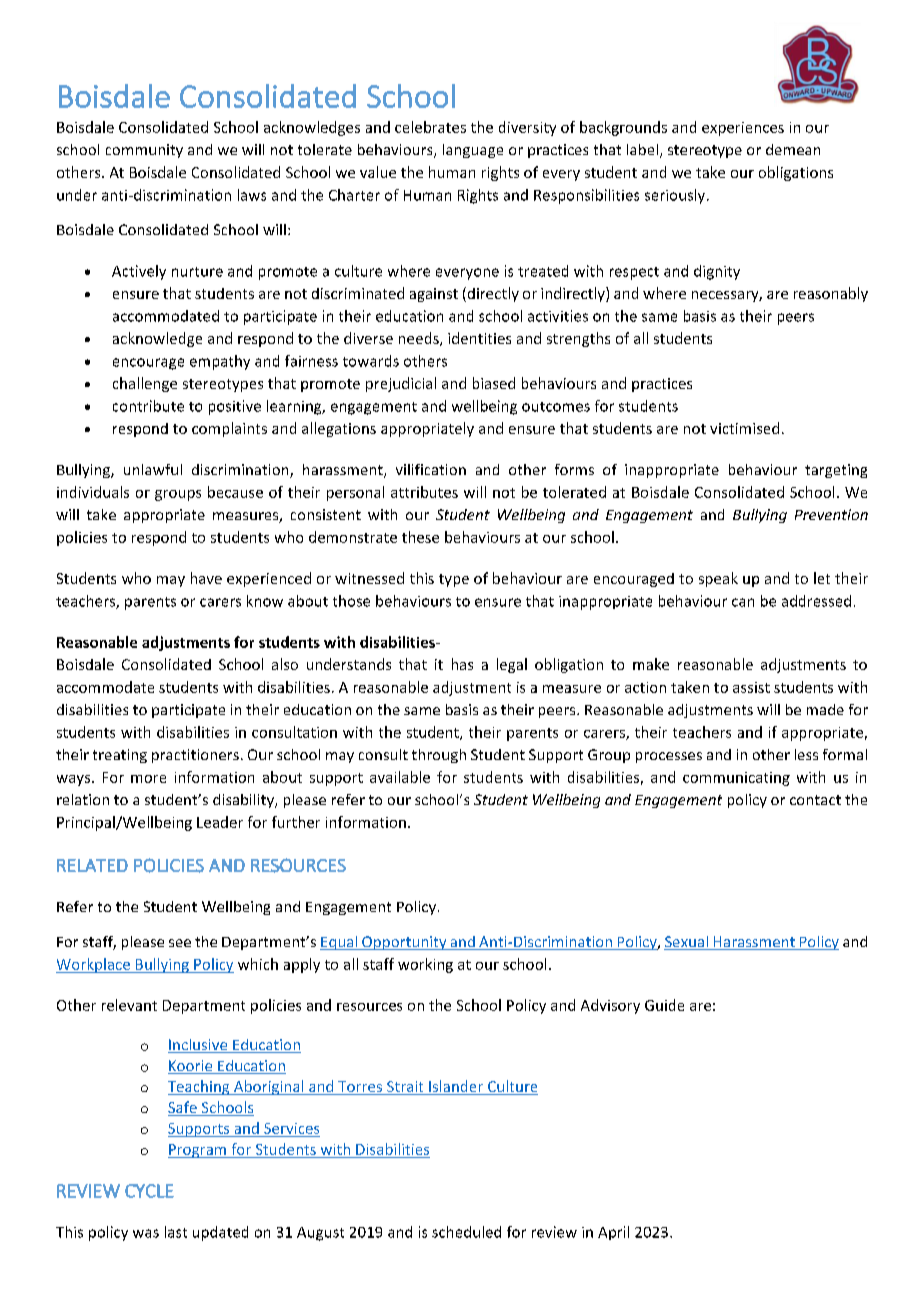  What do you see at coordinates (687, 943) in the screenshot?
I see `Sexual` at bounding box center [687, 943].
